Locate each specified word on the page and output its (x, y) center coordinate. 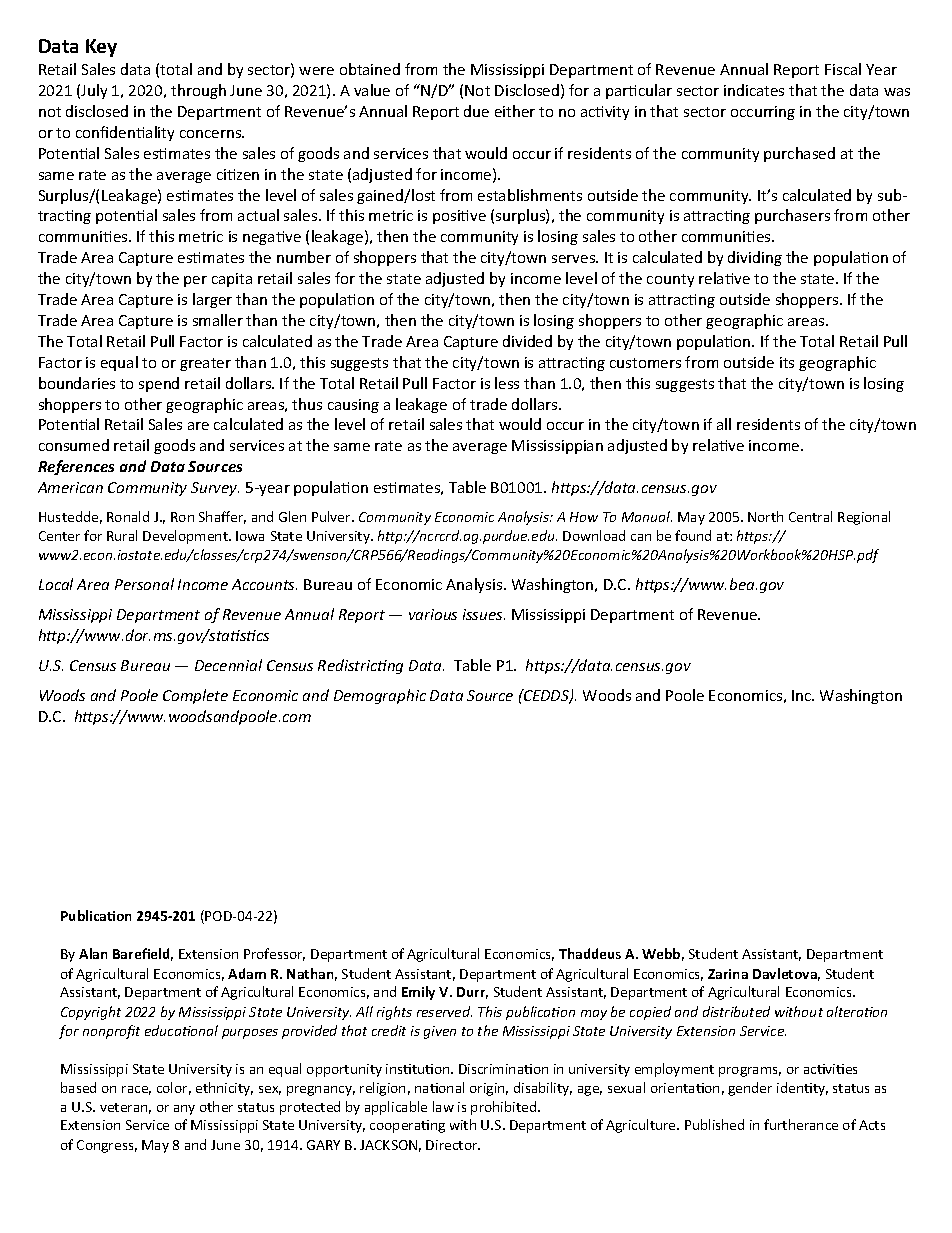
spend (159, 384)
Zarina (728, 974)
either (515, 111)
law (443, 1106)
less (507, 383)
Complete (195, 696)
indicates (754, 90)
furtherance (801, 1124)
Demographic (380, 696)
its (787, 362)
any (184, 1110)
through (198, 91)
